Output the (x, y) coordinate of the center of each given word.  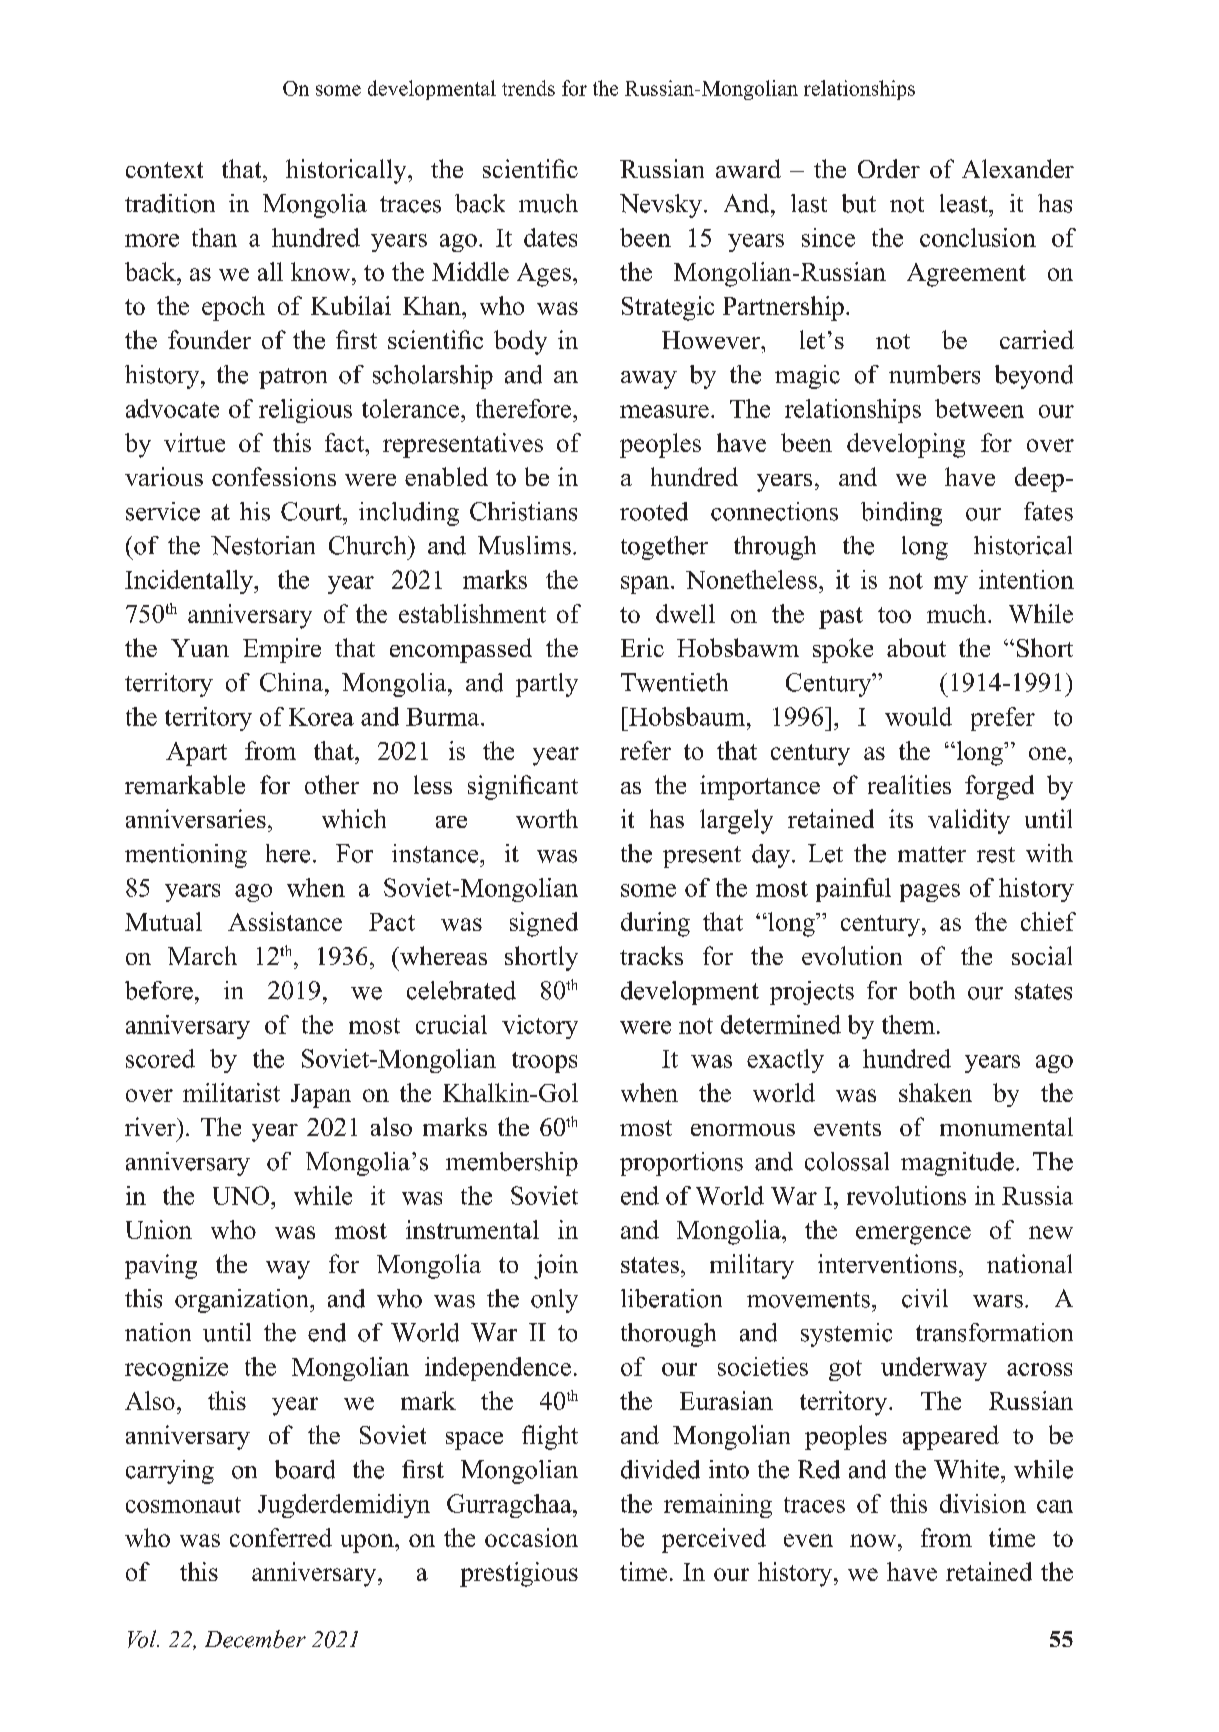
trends (528, 88)
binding (901, 514)
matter (932, 854)
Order (889, 168)
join (556, 1266)
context (164, 170)
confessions (274, 476)
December (255, 1639)
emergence (913, 1235)
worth (547, 818)
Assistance (285, 921)
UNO (242, 1195)
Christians (523, 511)
